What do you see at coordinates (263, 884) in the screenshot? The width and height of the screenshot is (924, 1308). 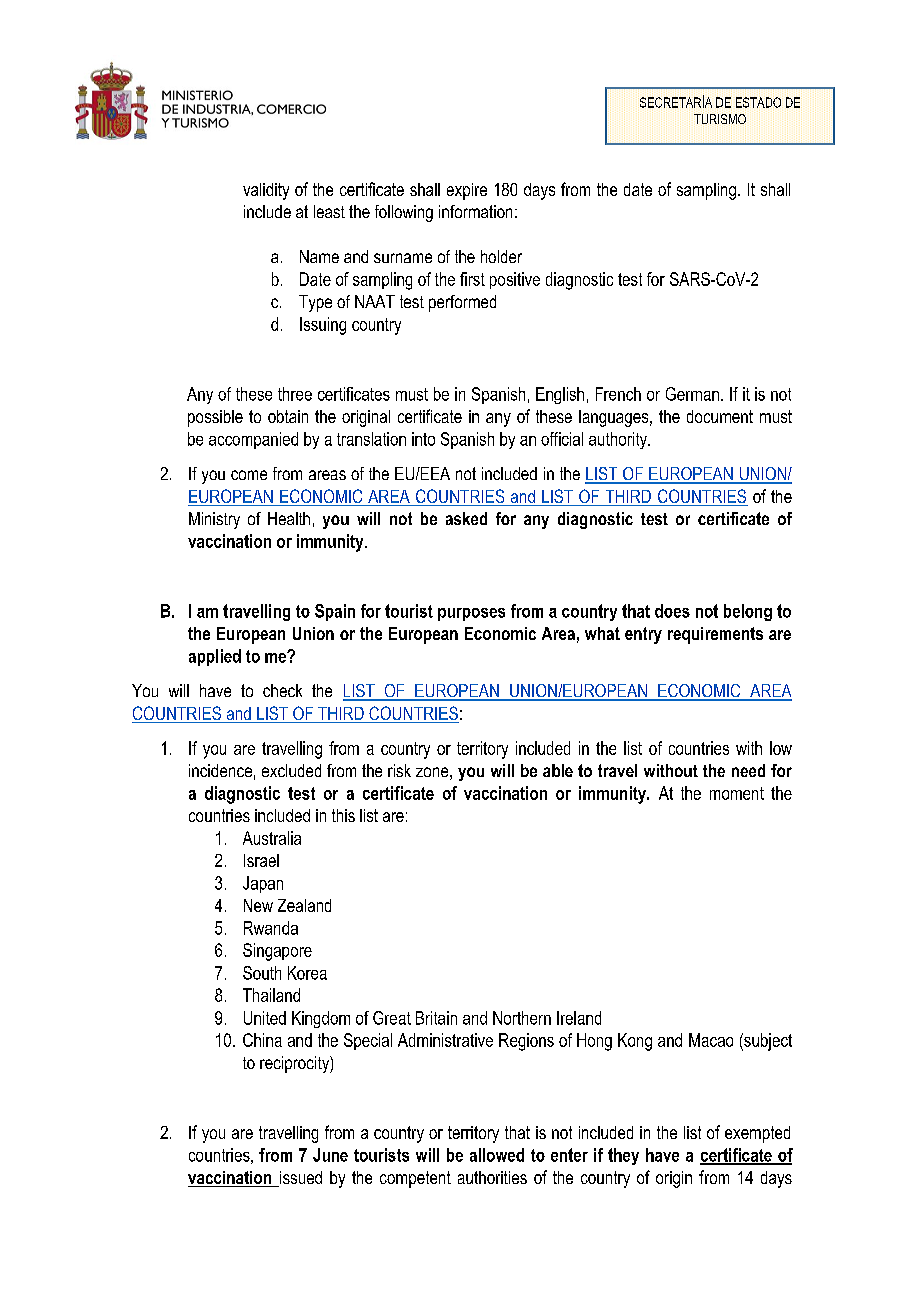 I see `Japan` at bounding box center [263, 884].
